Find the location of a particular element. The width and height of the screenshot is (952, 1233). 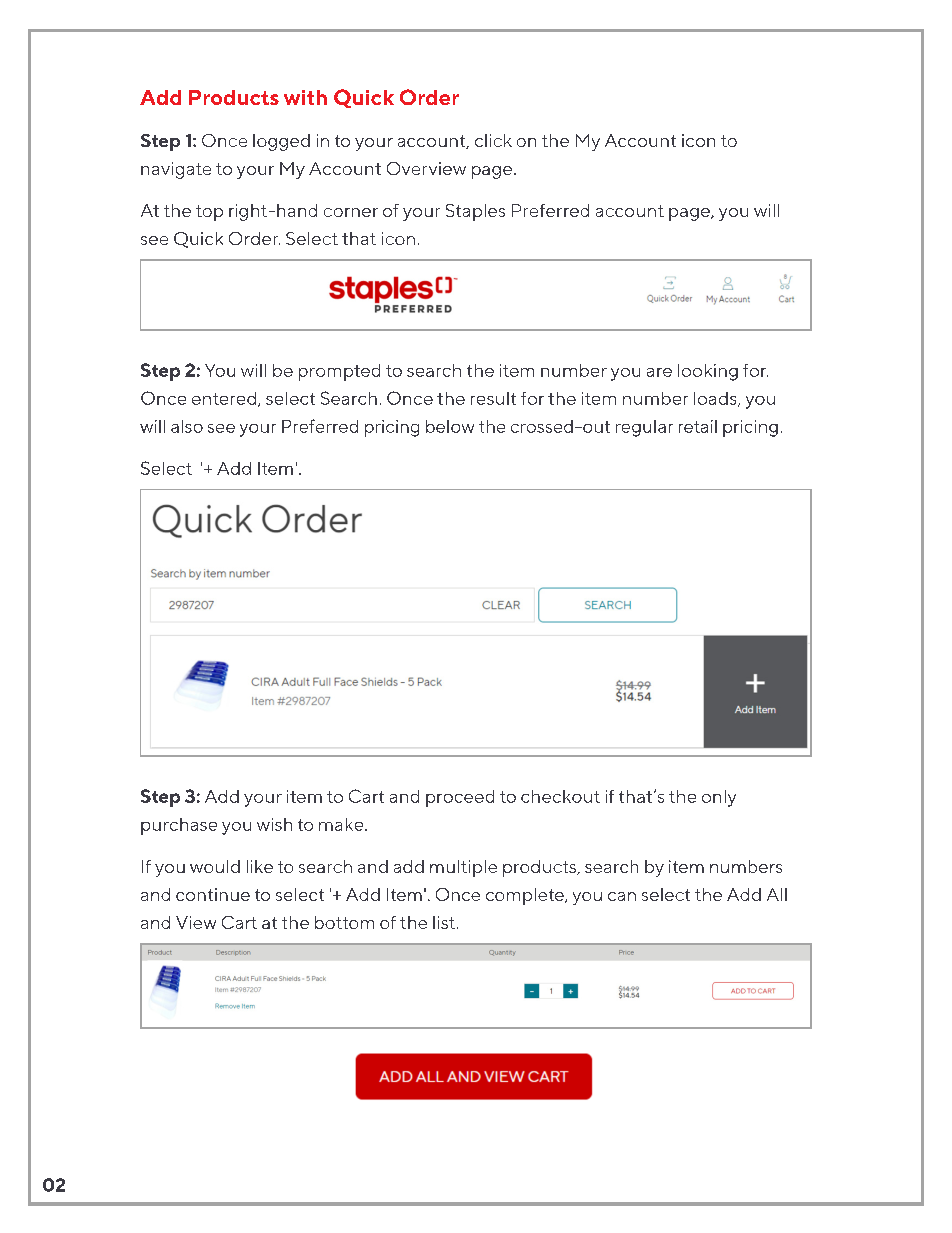

Staples is located at coordinates (475, 212).
